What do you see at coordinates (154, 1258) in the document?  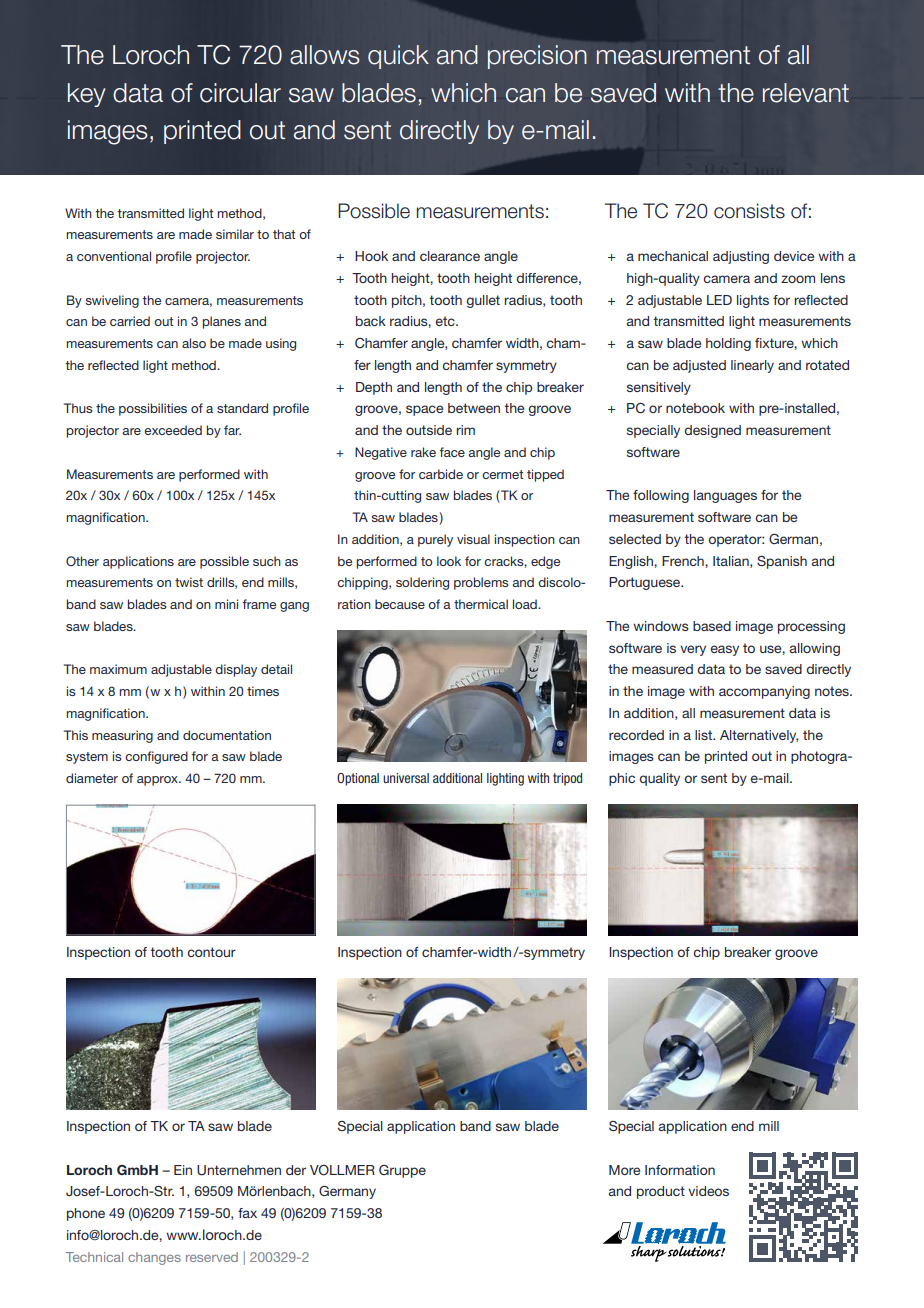 I see `changes` at bounding box center [154, 1258].
